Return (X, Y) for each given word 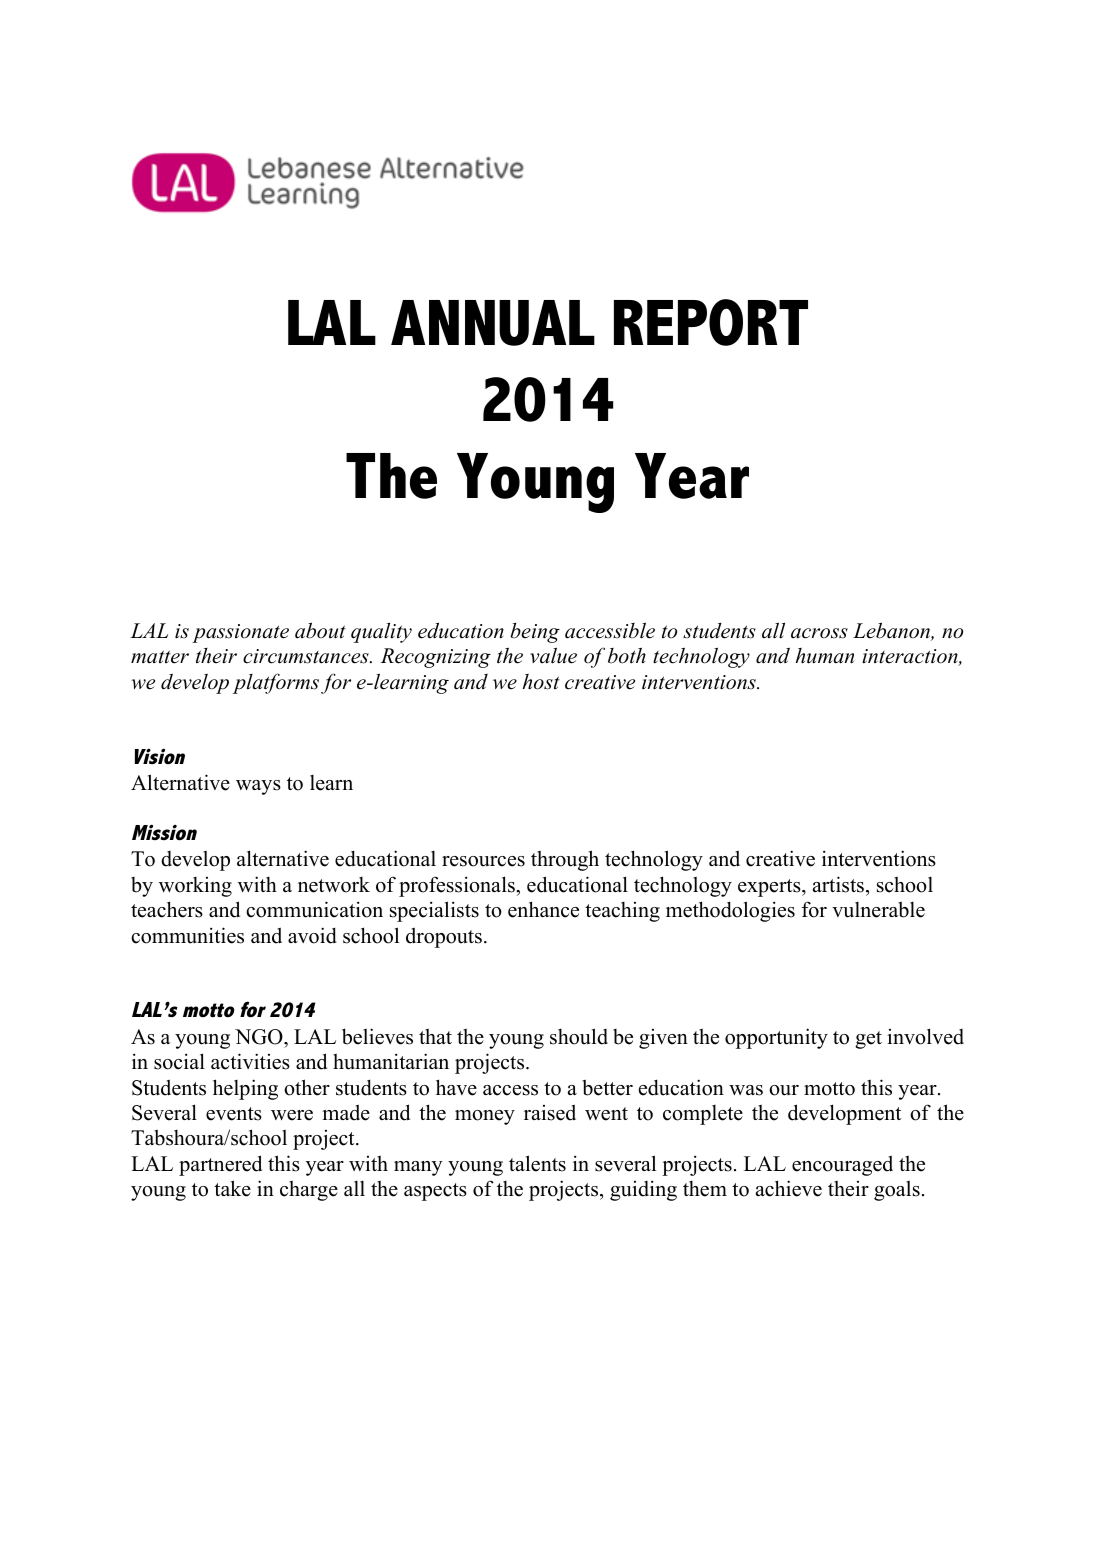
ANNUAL (493, 323)
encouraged (842, 1165)
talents (537, 1163)
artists (838, 884)
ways (258, 787)
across (819, 633)
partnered (220, 1165)
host (541, 682)
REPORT (711, 322)
